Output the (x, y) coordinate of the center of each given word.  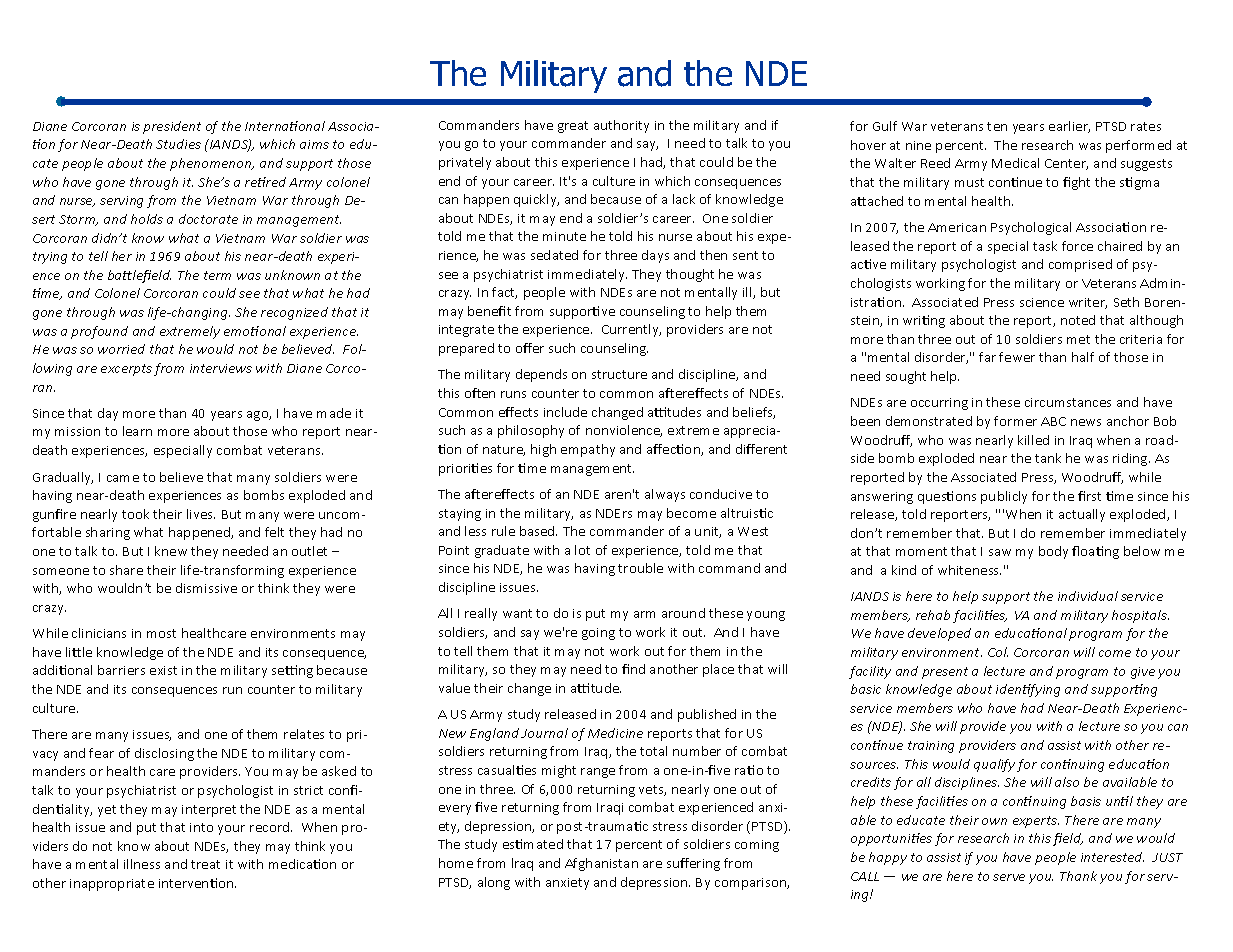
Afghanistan (601, 864)
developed (939, 634)
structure (619, 374)
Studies (178, 144)
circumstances (1068, 402)
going (598, 634)
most (161, 633)
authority (621, 126)
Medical (1015, 163)
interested (1112, 857)
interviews (221, 368)
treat (205, 864)
